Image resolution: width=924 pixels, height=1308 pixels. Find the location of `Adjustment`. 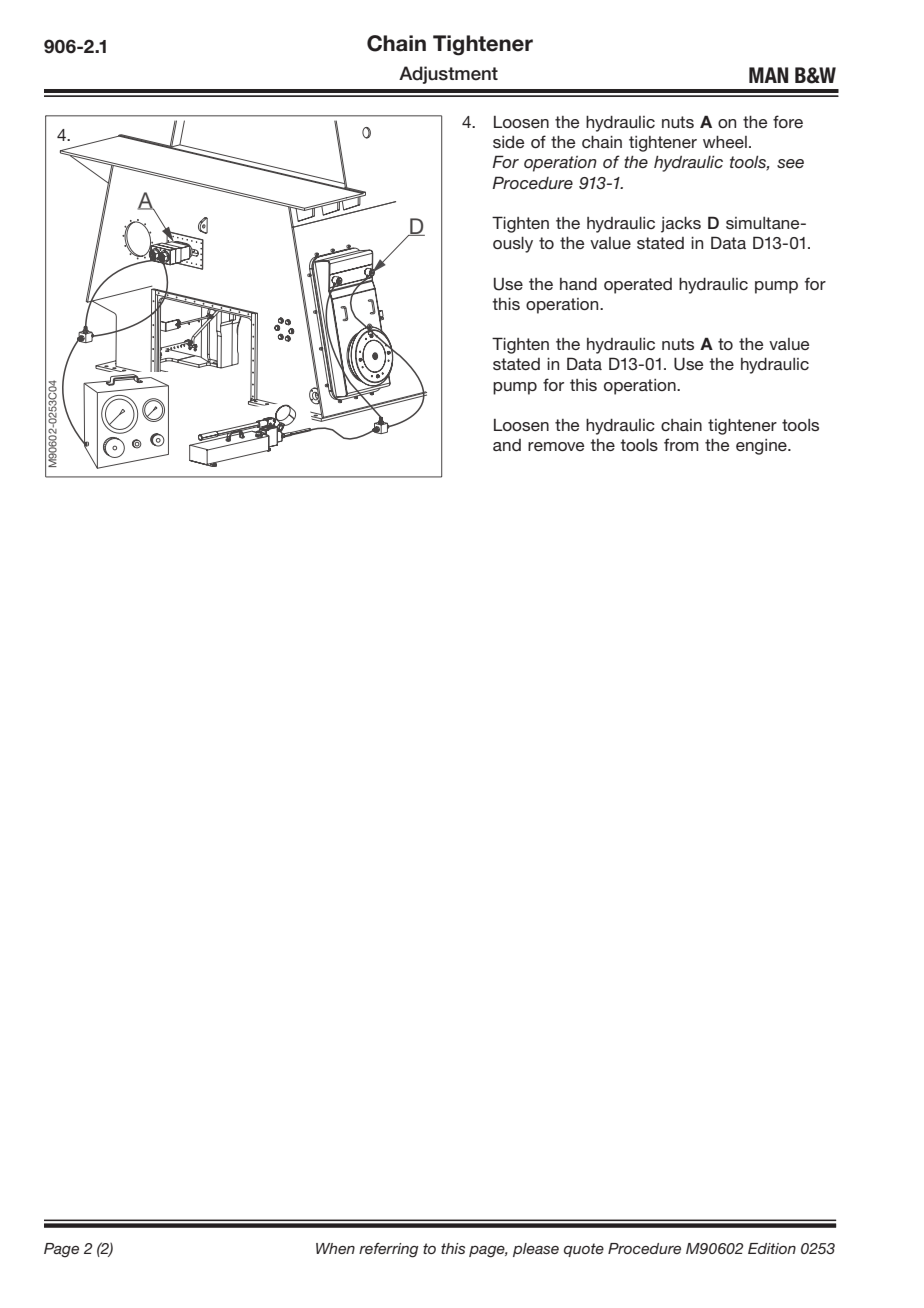

Adjustment is located at coordinates (448, 75).
